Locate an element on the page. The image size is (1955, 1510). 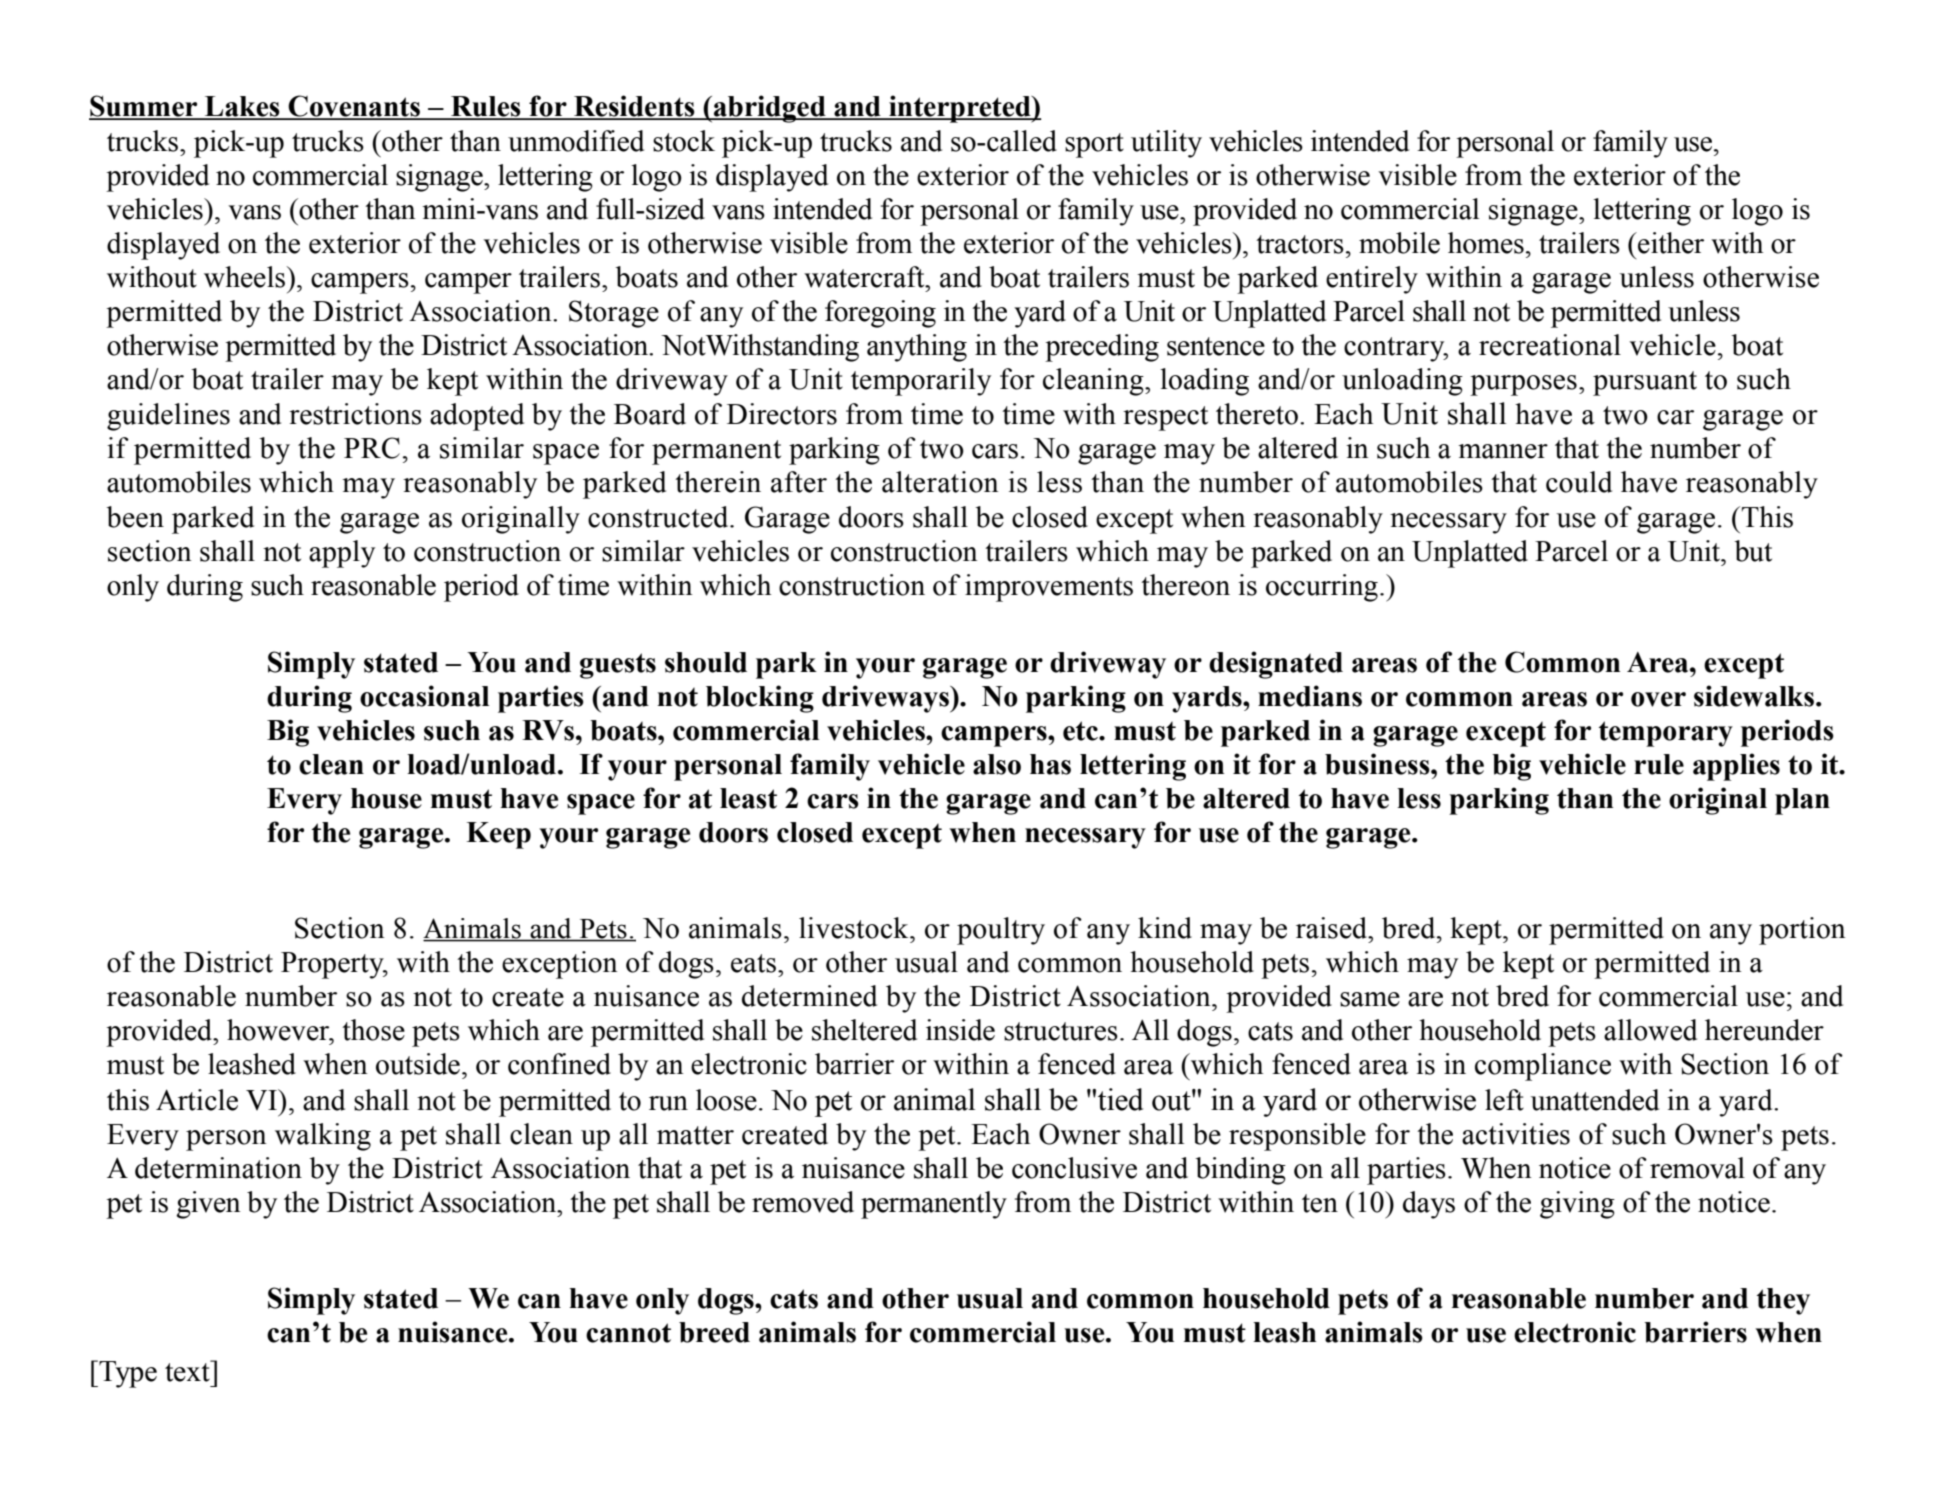
also is located at coordinates (997, 764).
